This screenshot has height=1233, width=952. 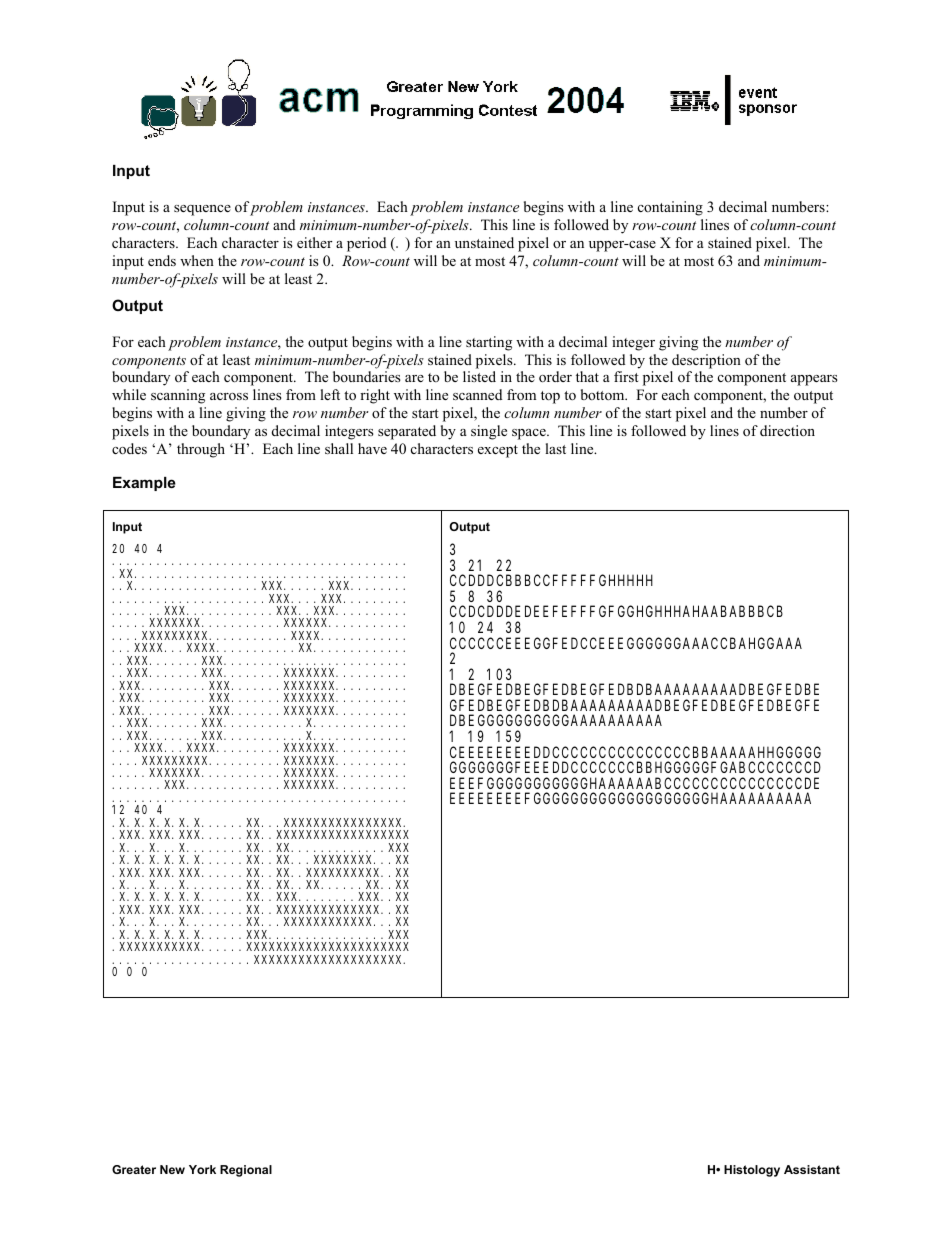 What do you see at coordinates (246, 1171) in the screenshot?
I see `Regional` at bounding box center [246, 1171].
